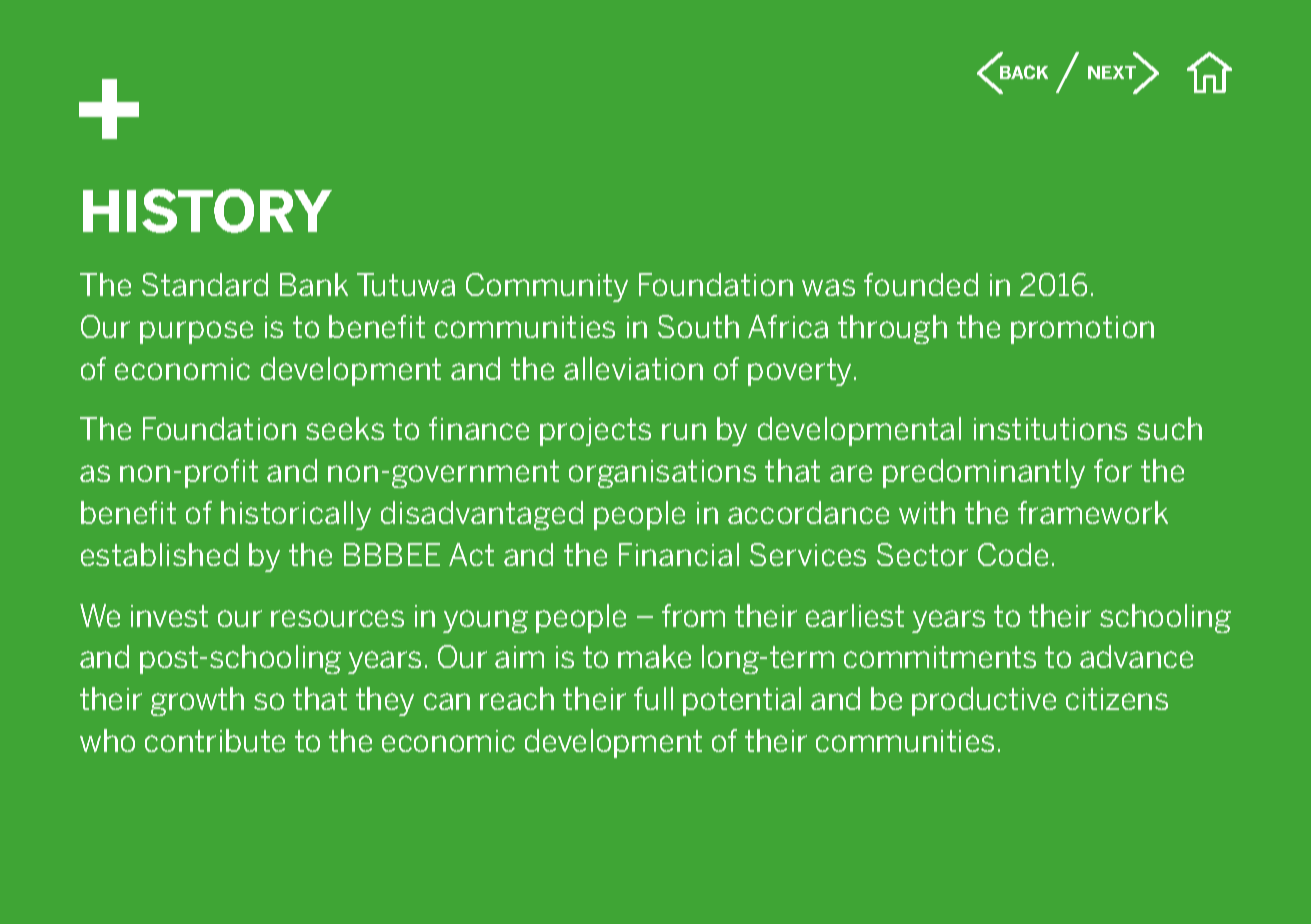 This screenshot has height=924, width=1311. What do you see at coordinates (1024, 72) in the screenshot?
I see `BACK` at bounding box center [1024, 72].
